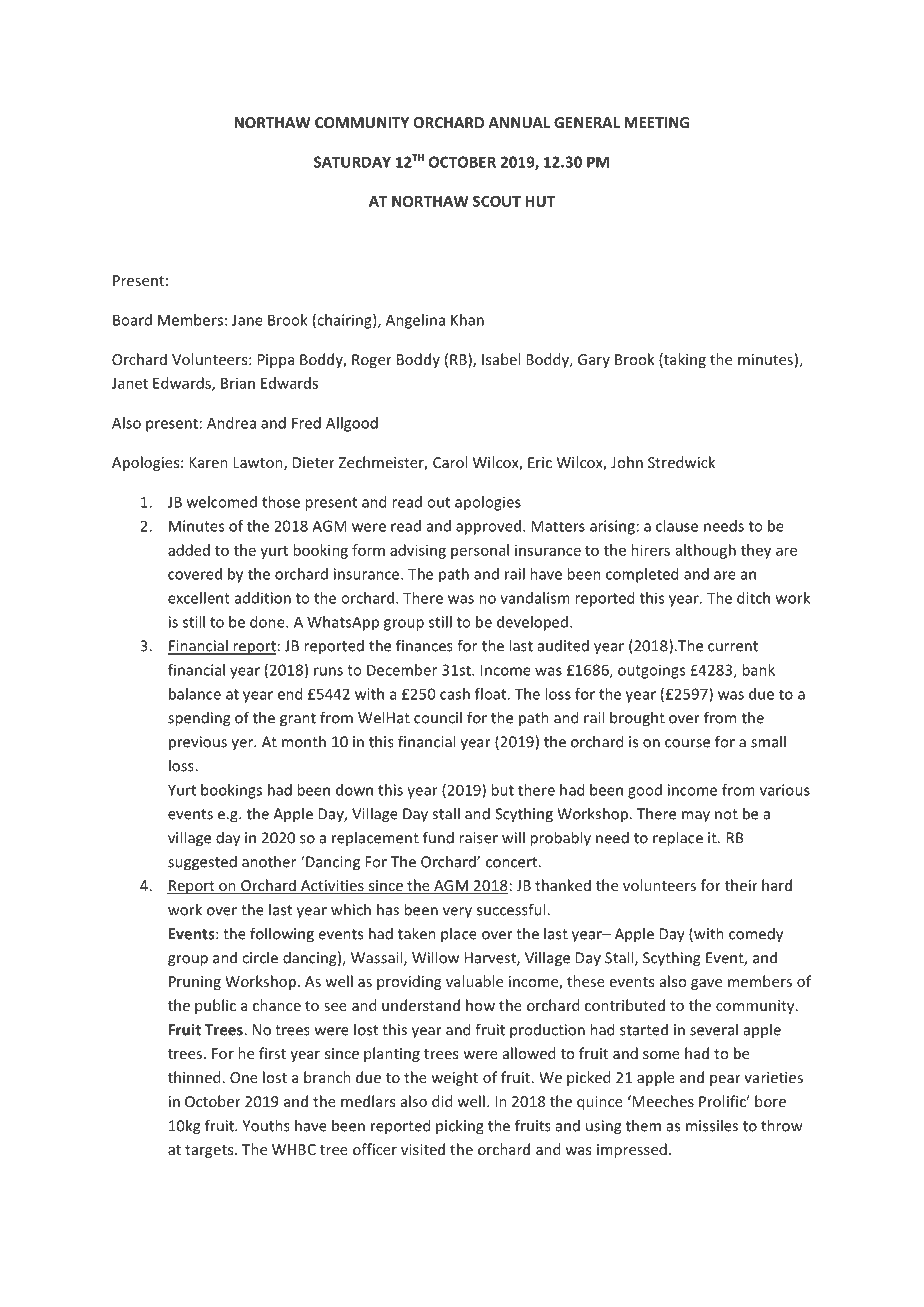 This document has height=1307, width=924. I want to click on current, so click(733, 646).
